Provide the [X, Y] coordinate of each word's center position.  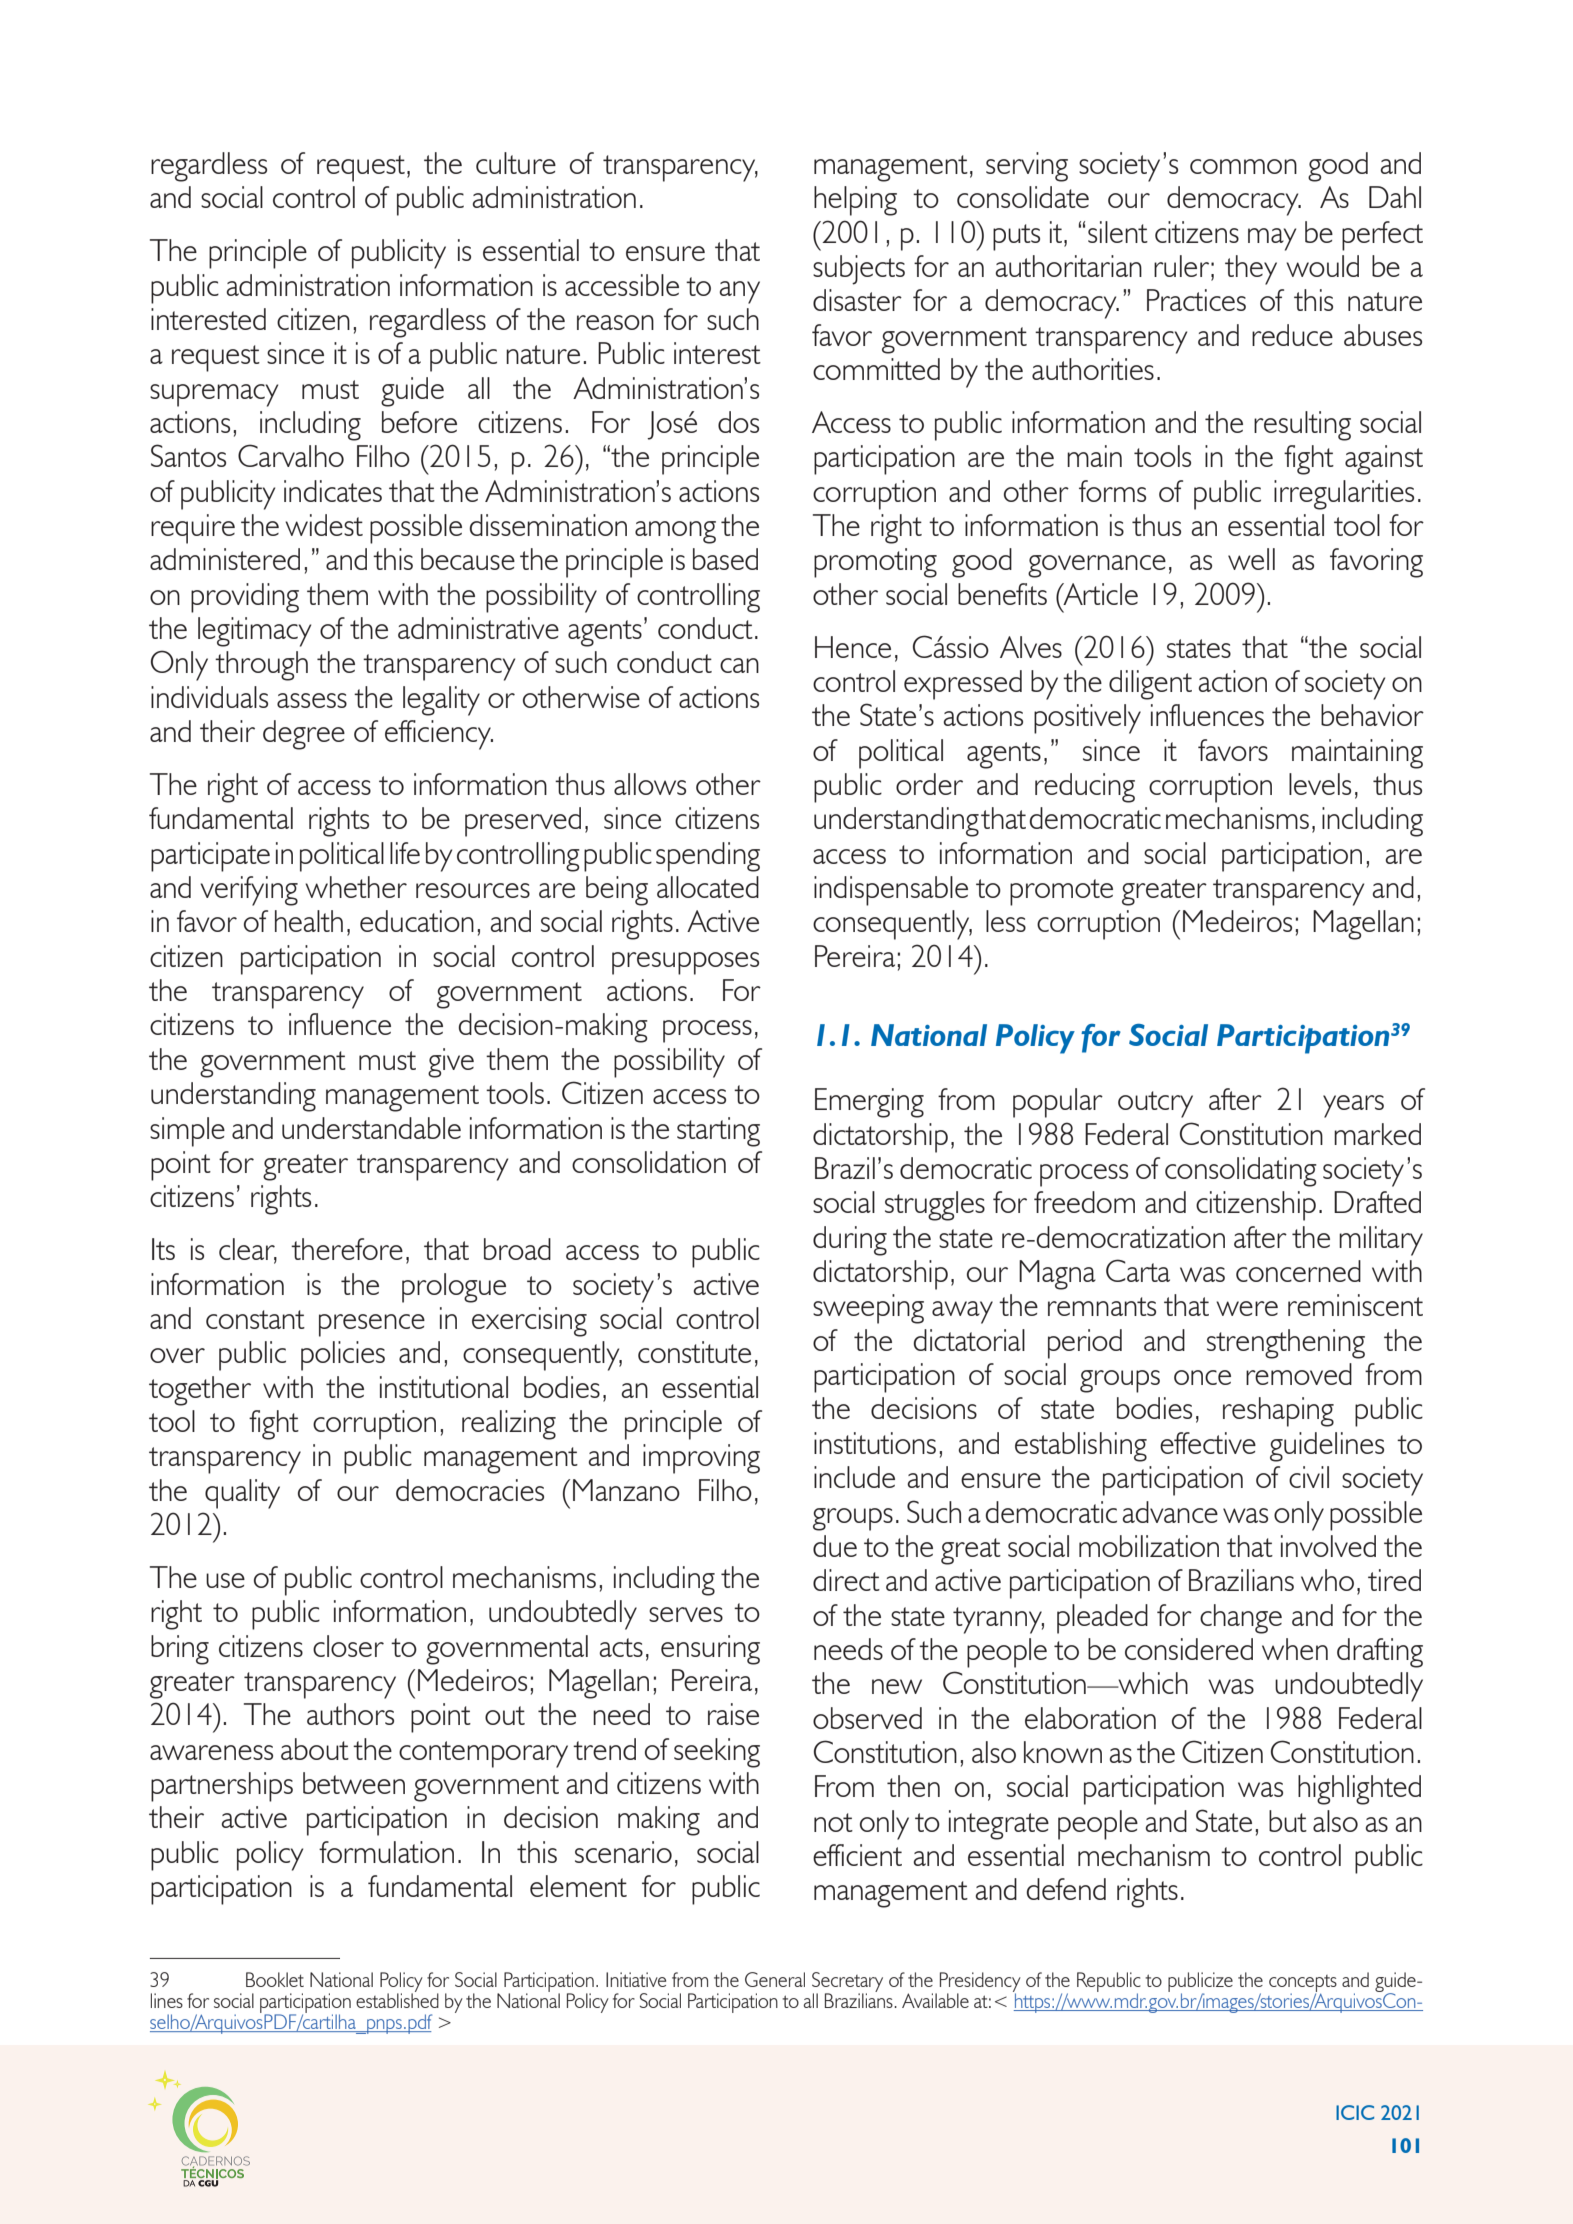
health [309, 921]
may [1272, 239]
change [1241, 1619]
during [850, 1241]
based [725, 559]
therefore [347, 1249]
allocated [708, 887]
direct [846, 1580]
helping [855, 201]
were [1247, 1308]
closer [348, 1646]
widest [324, 525]
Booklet [275, 1979]
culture [516, 163]
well [1251, 559]
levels [1320, 784]
